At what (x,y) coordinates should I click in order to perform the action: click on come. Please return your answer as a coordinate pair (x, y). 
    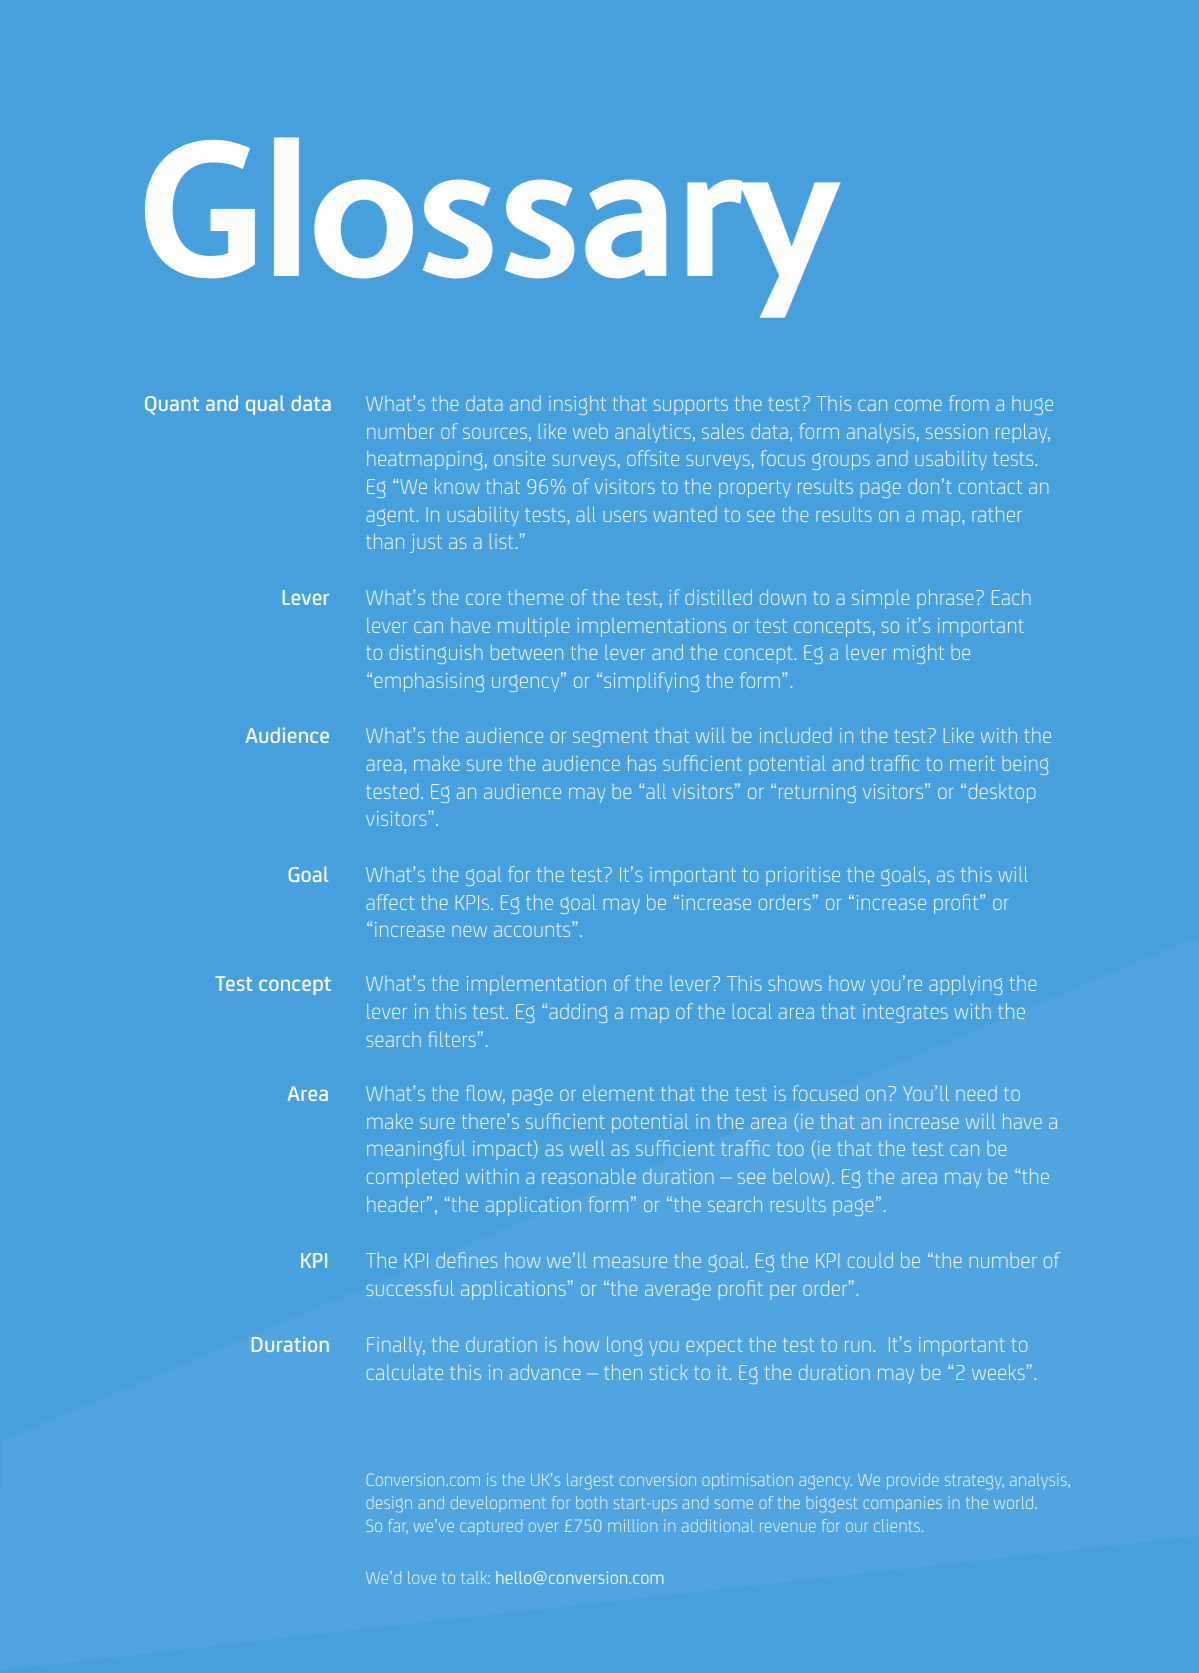
    Looking at the image, I should click on (918, 405).
